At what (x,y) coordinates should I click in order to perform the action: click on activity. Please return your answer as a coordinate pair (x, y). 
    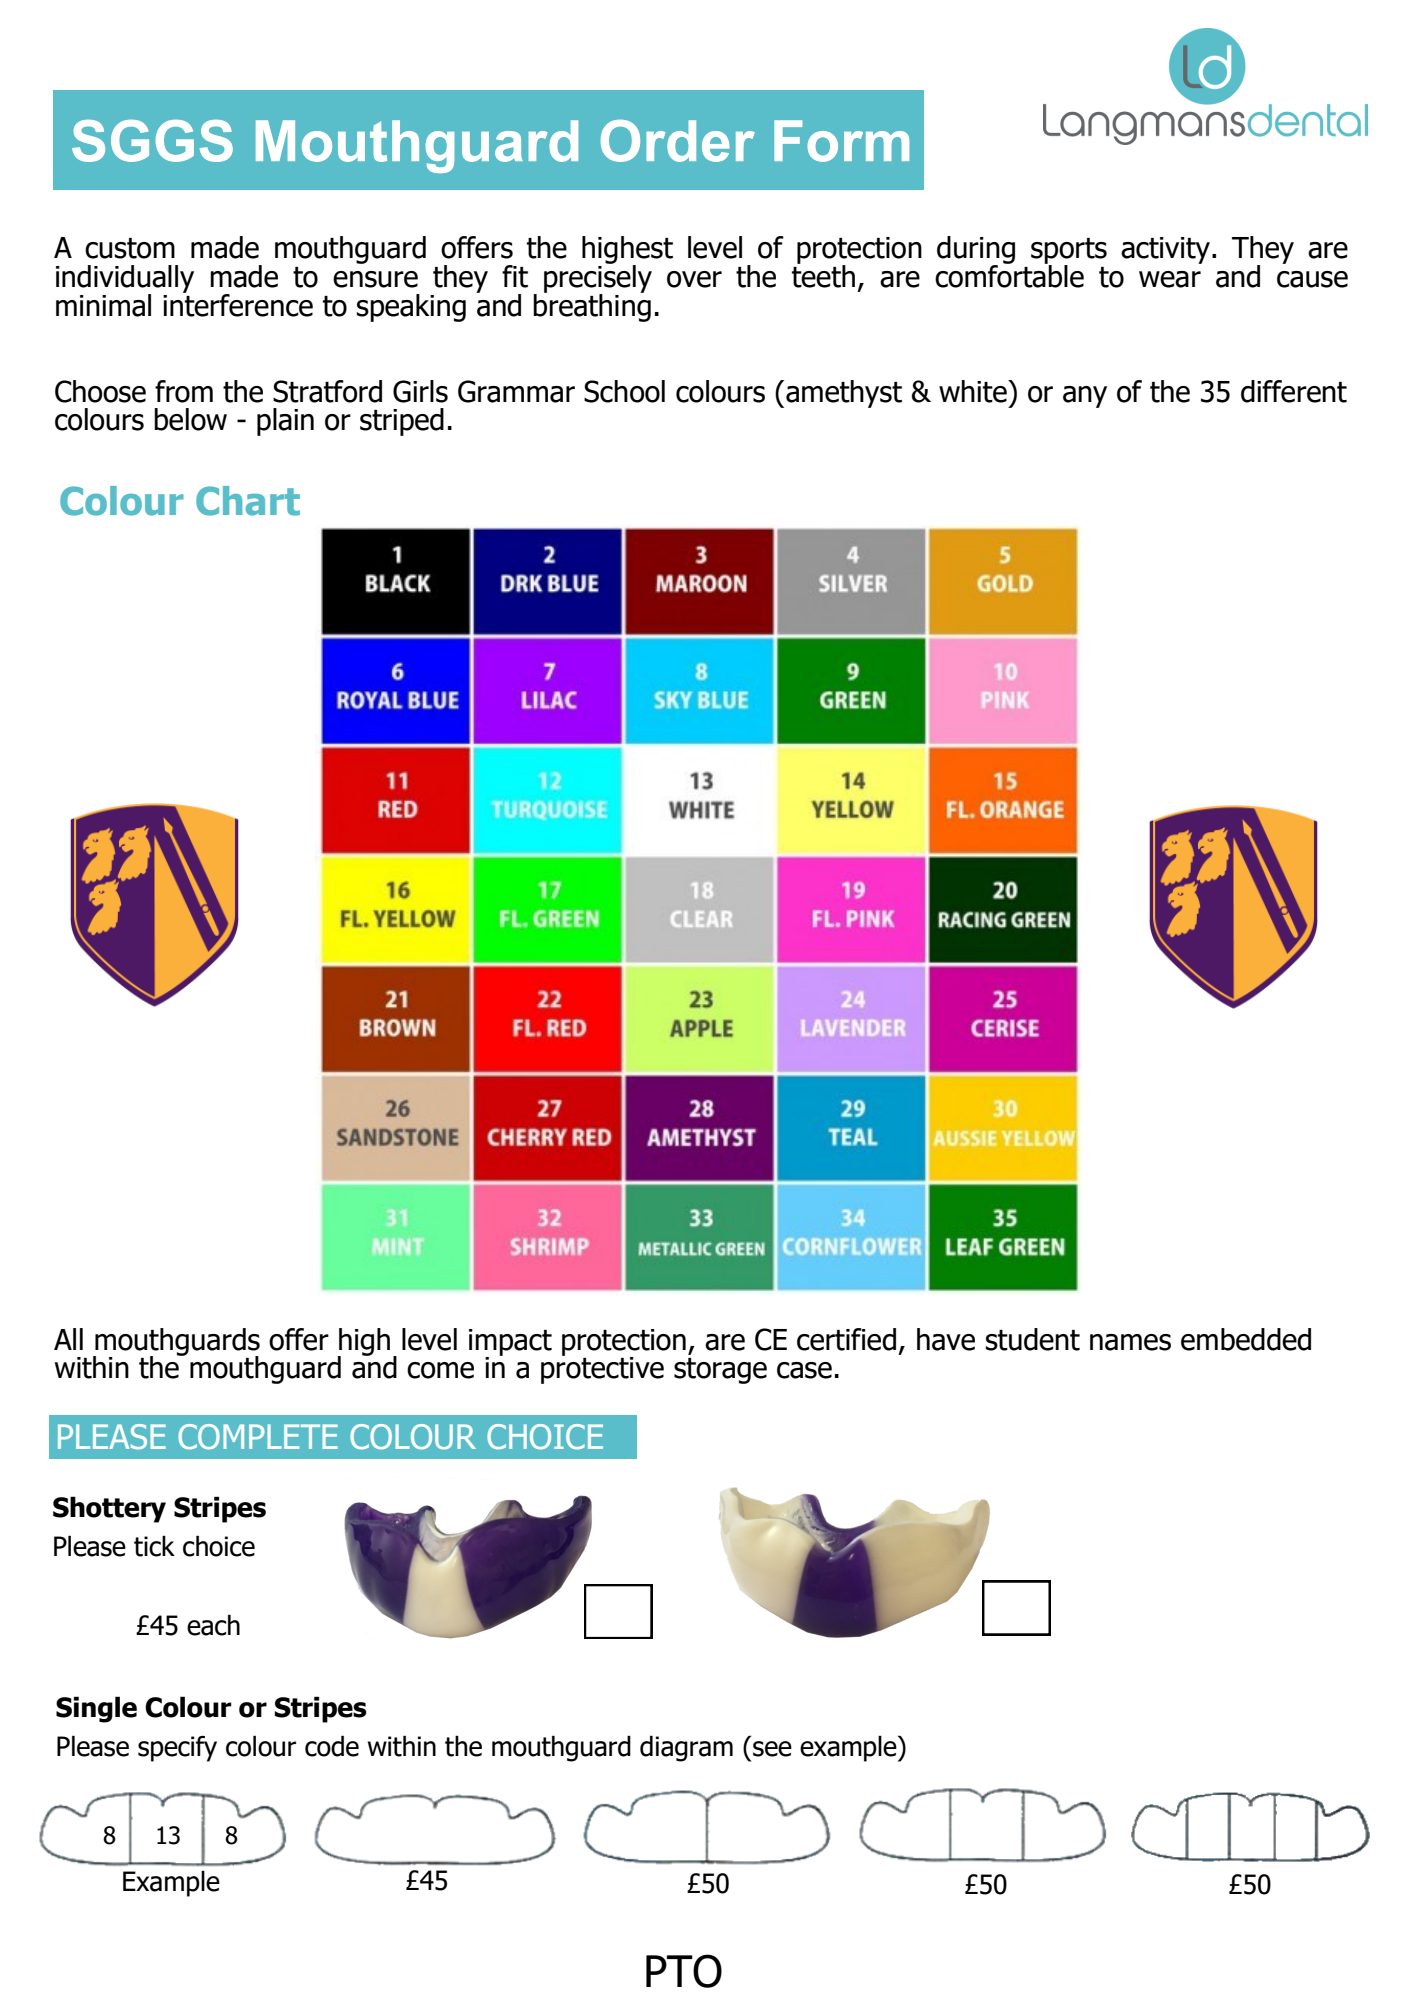
    Looking at the image, I should click on (1165, 250).
